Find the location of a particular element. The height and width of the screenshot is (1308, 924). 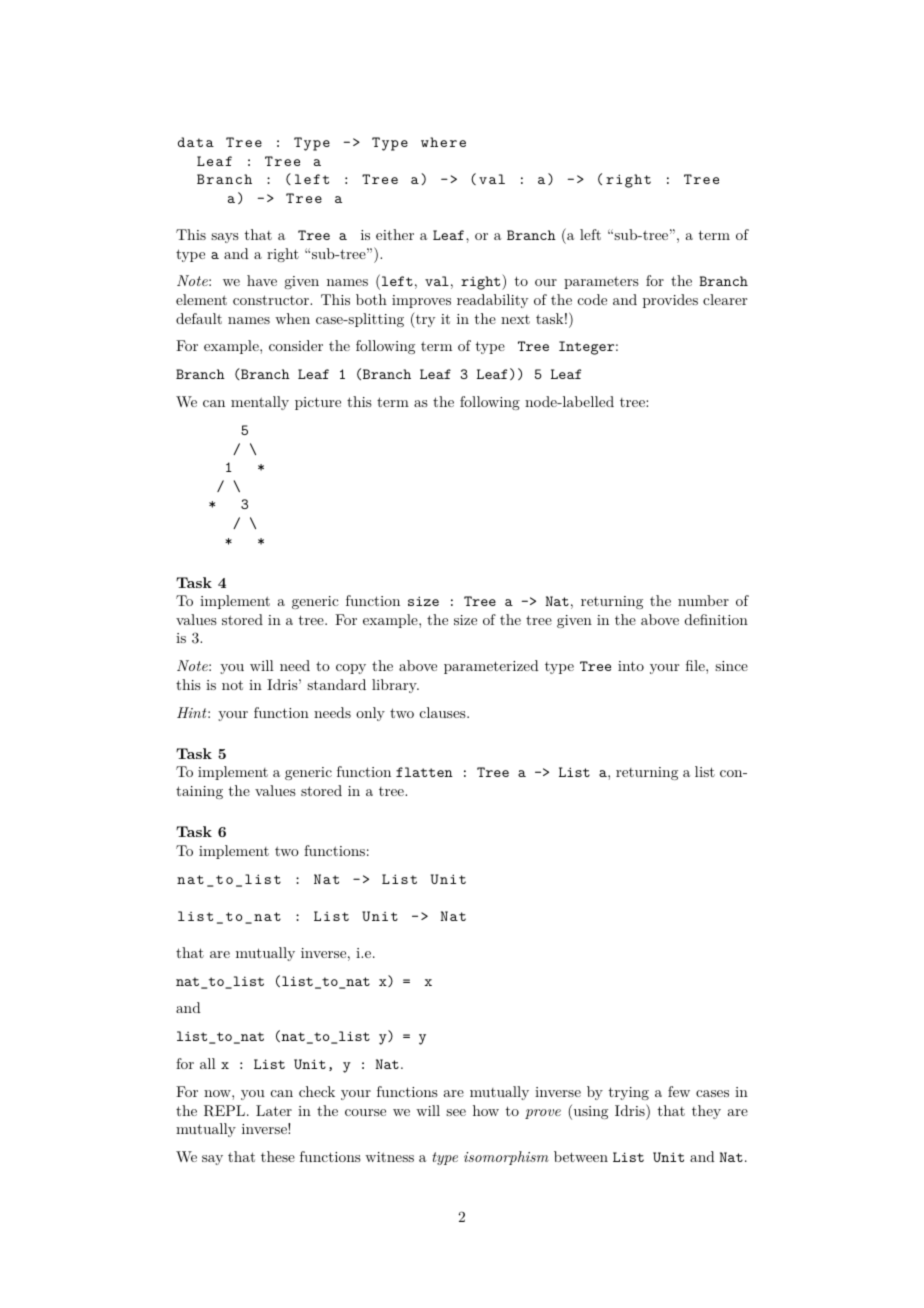

they is located at coordinates (706, 1112).
